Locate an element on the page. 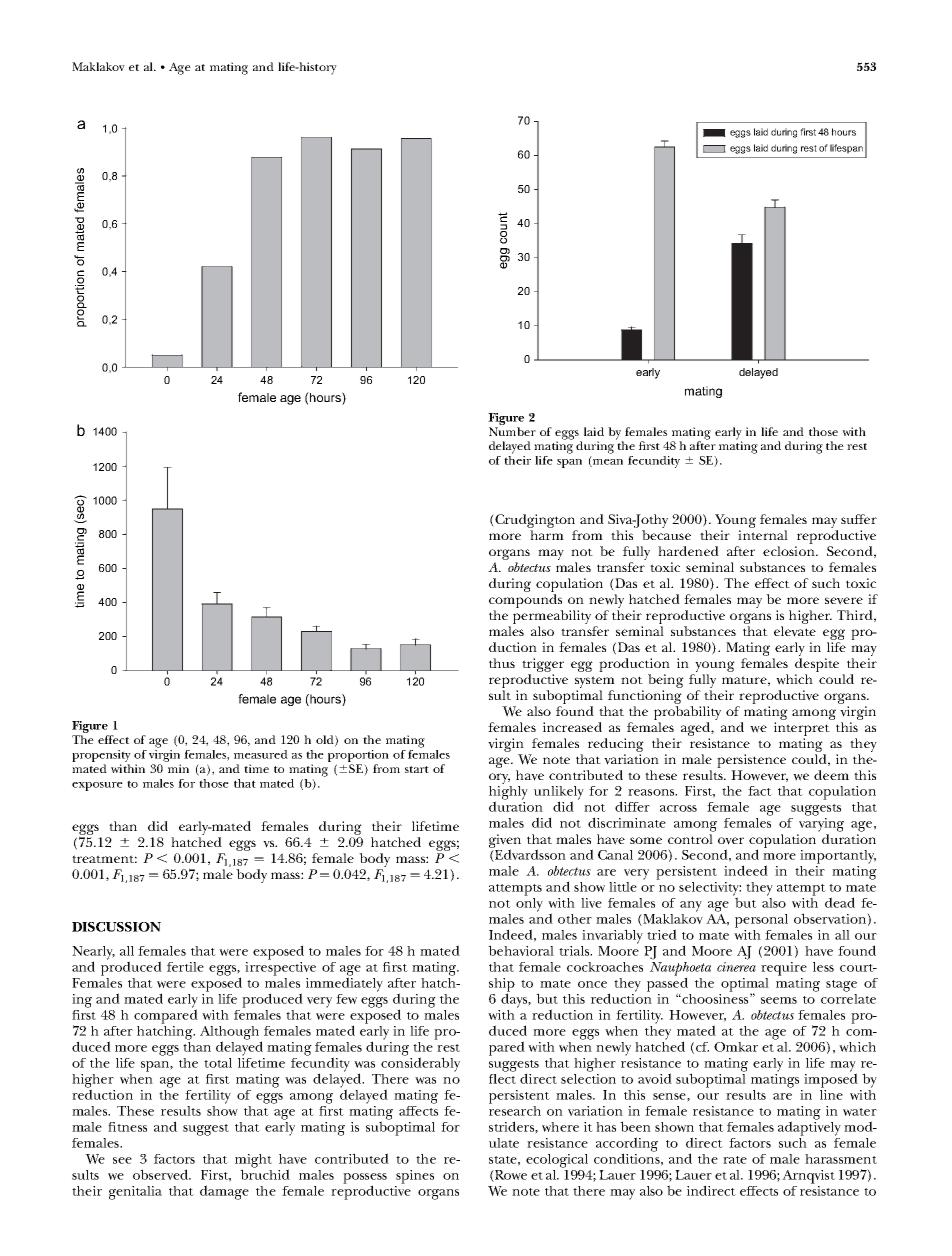  suffer is located at coordinates (859, 519).
